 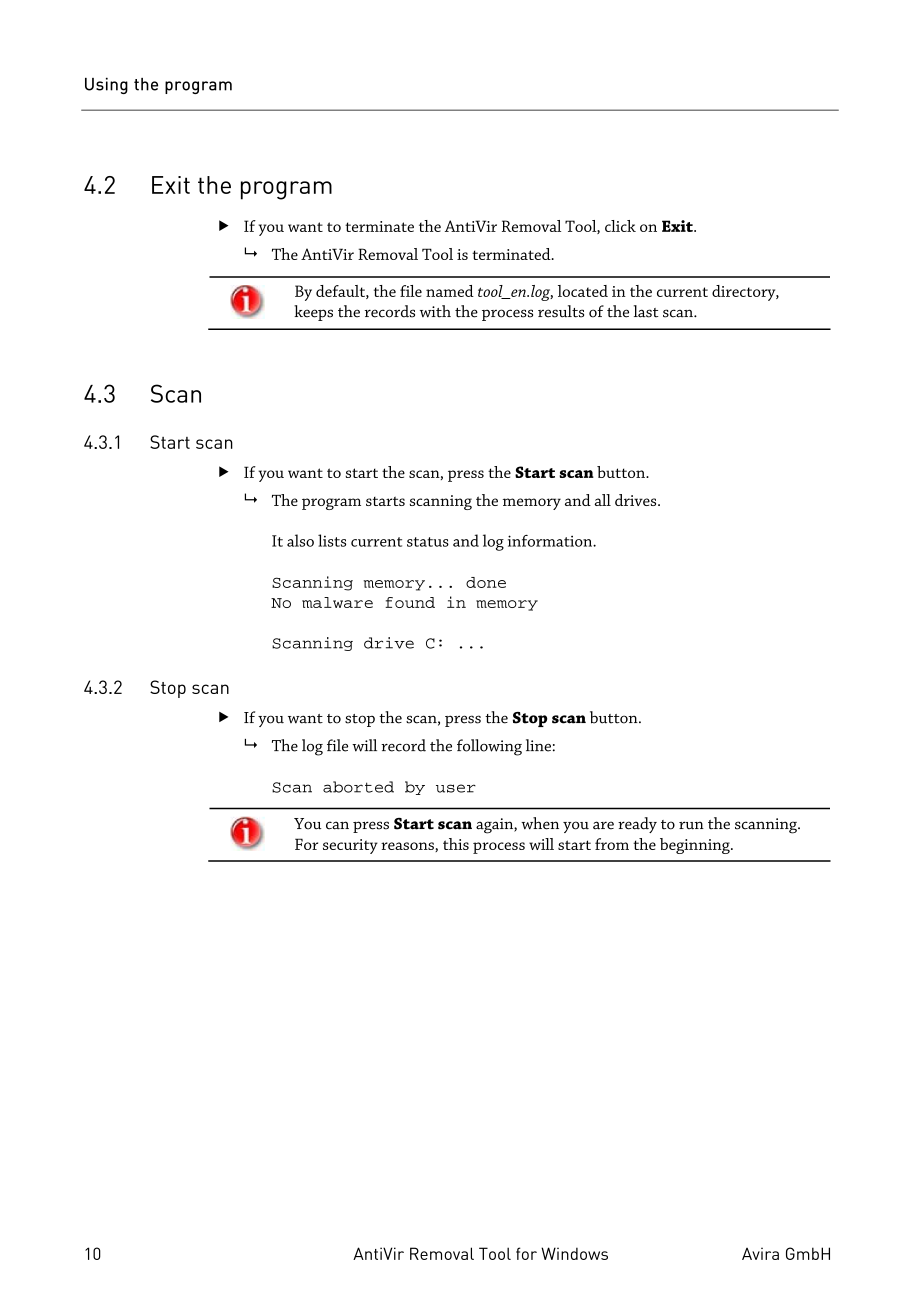 What do you see at coordinates (106, 85) in the image?
I see `Using` at bounding box center [106, 85].
